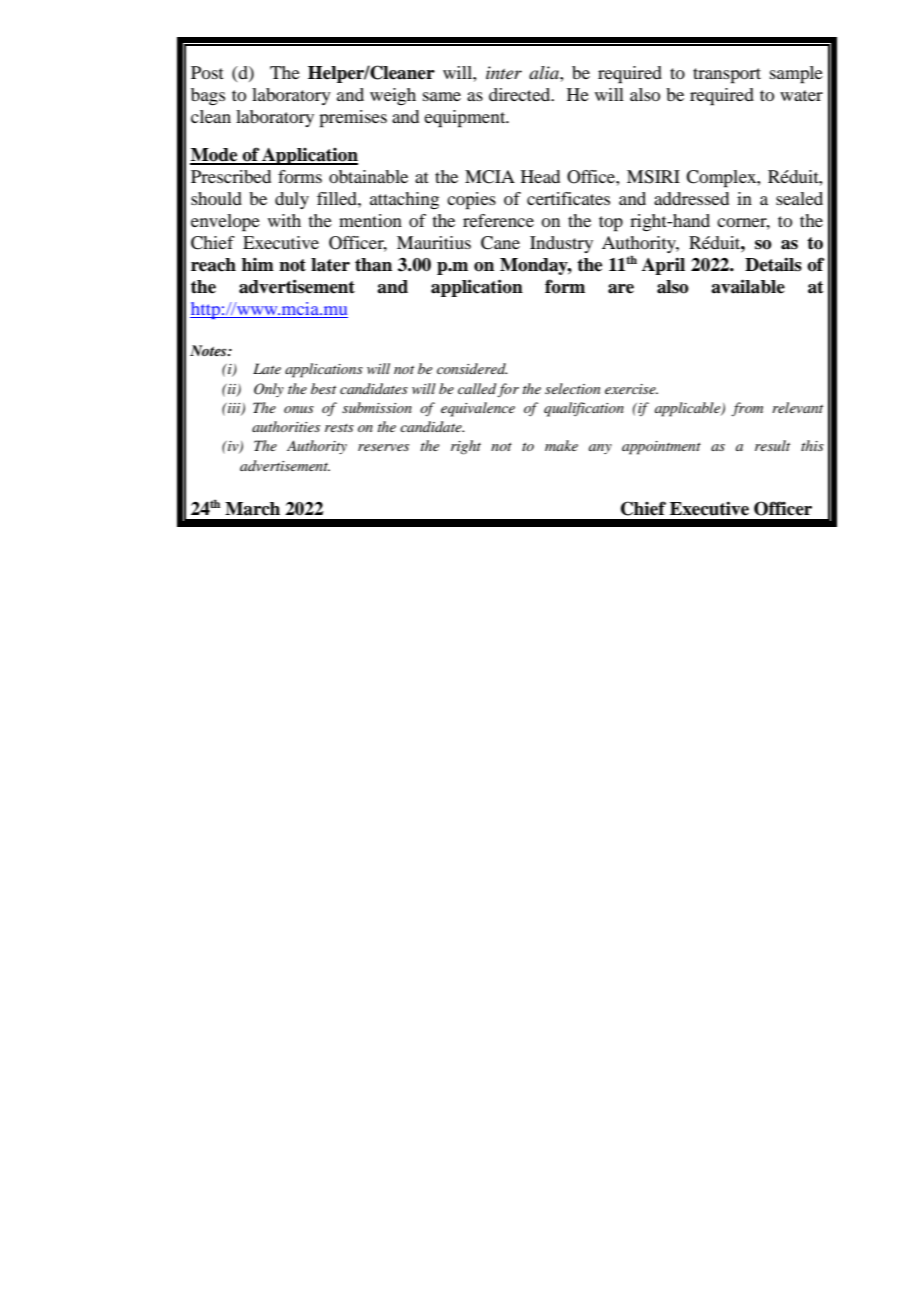 The width and height of the screenshot is (908, 1316). What do you see at coordinates (691, 198) in the screenshot?
I see `addressed` at bounding box center [691, 198].
